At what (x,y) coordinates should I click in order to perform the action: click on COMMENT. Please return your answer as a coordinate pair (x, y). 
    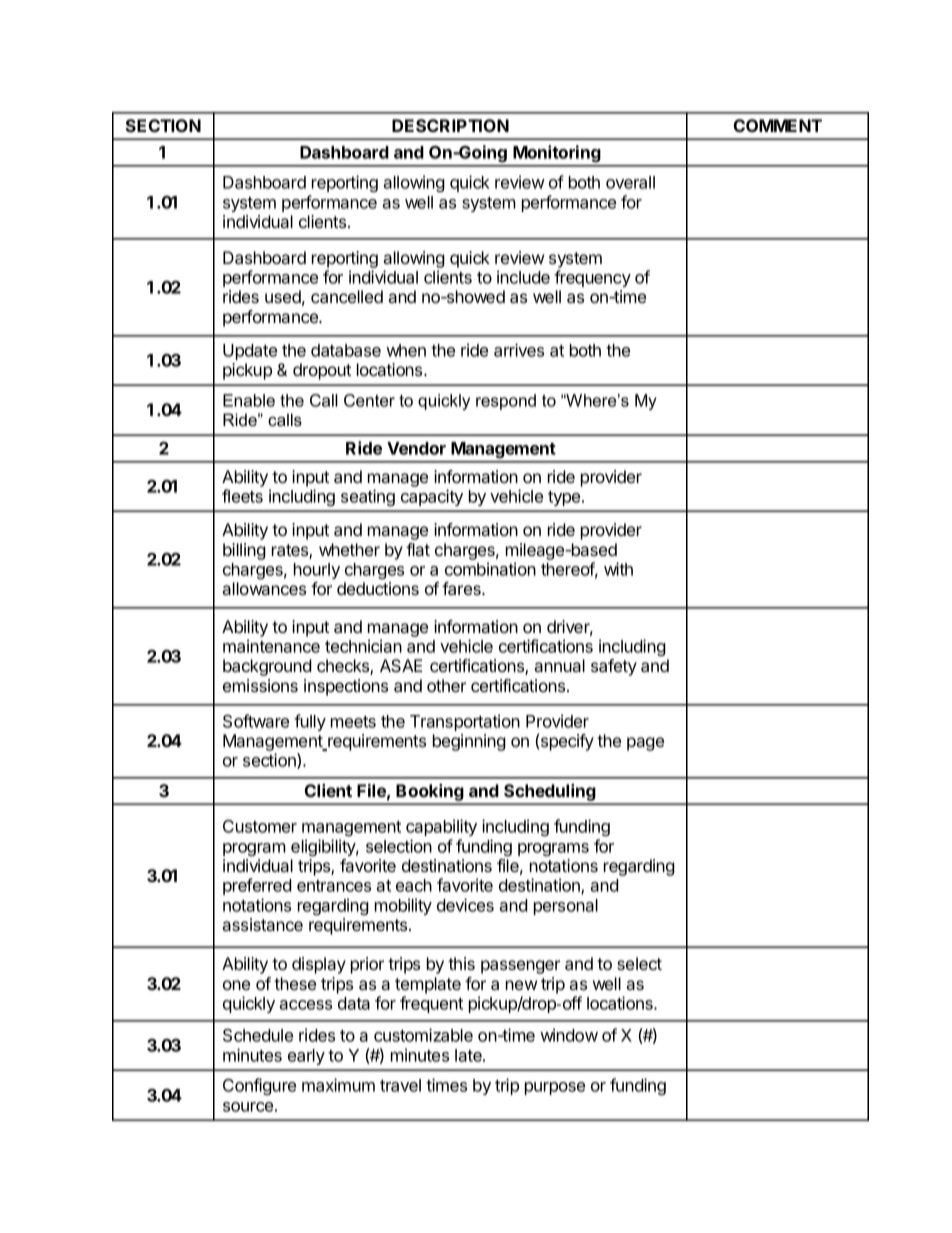
    Looking at the image, I should click on (778, 125).
